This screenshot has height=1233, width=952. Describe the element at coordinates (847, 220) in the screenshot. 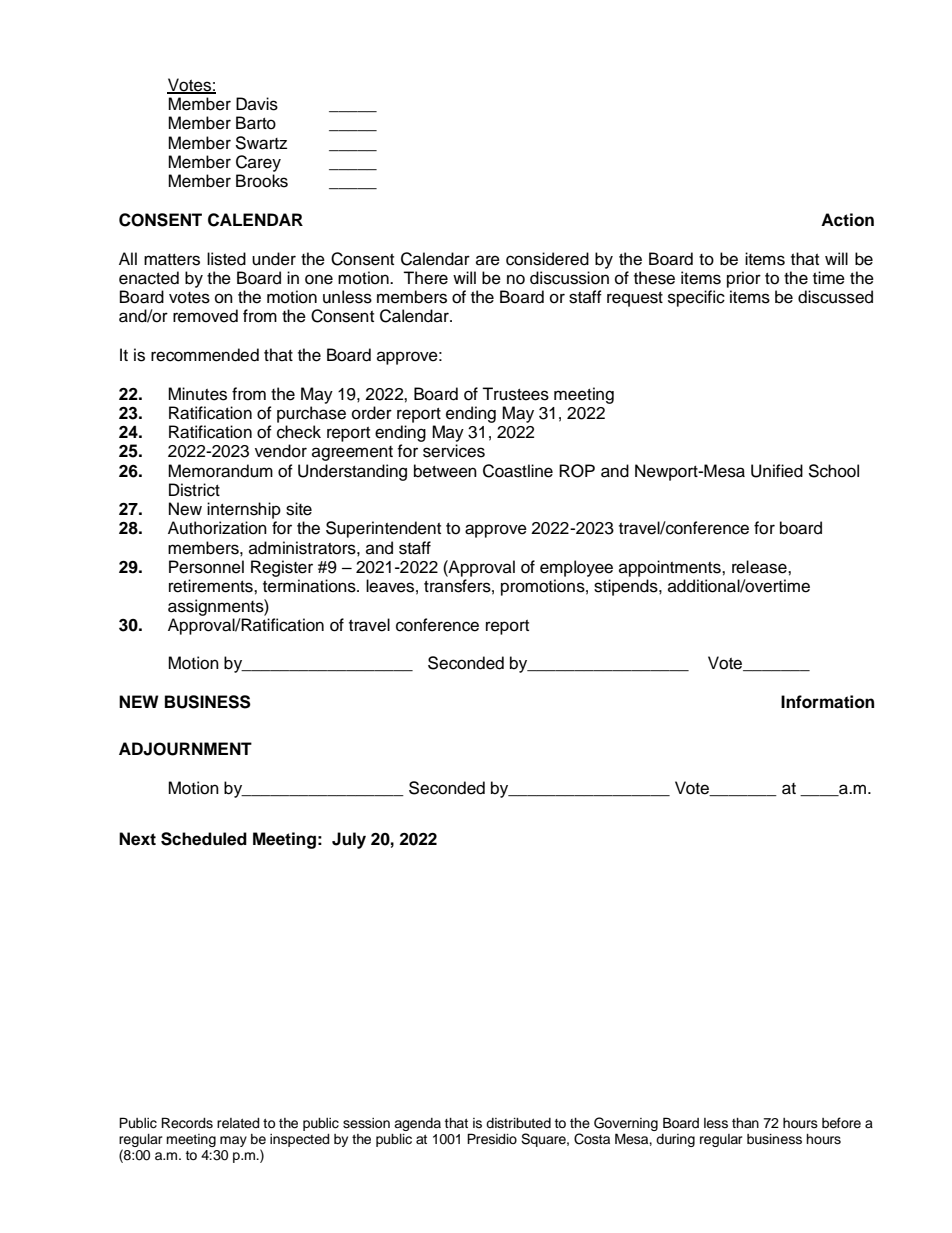

I see `Action` at that location.
